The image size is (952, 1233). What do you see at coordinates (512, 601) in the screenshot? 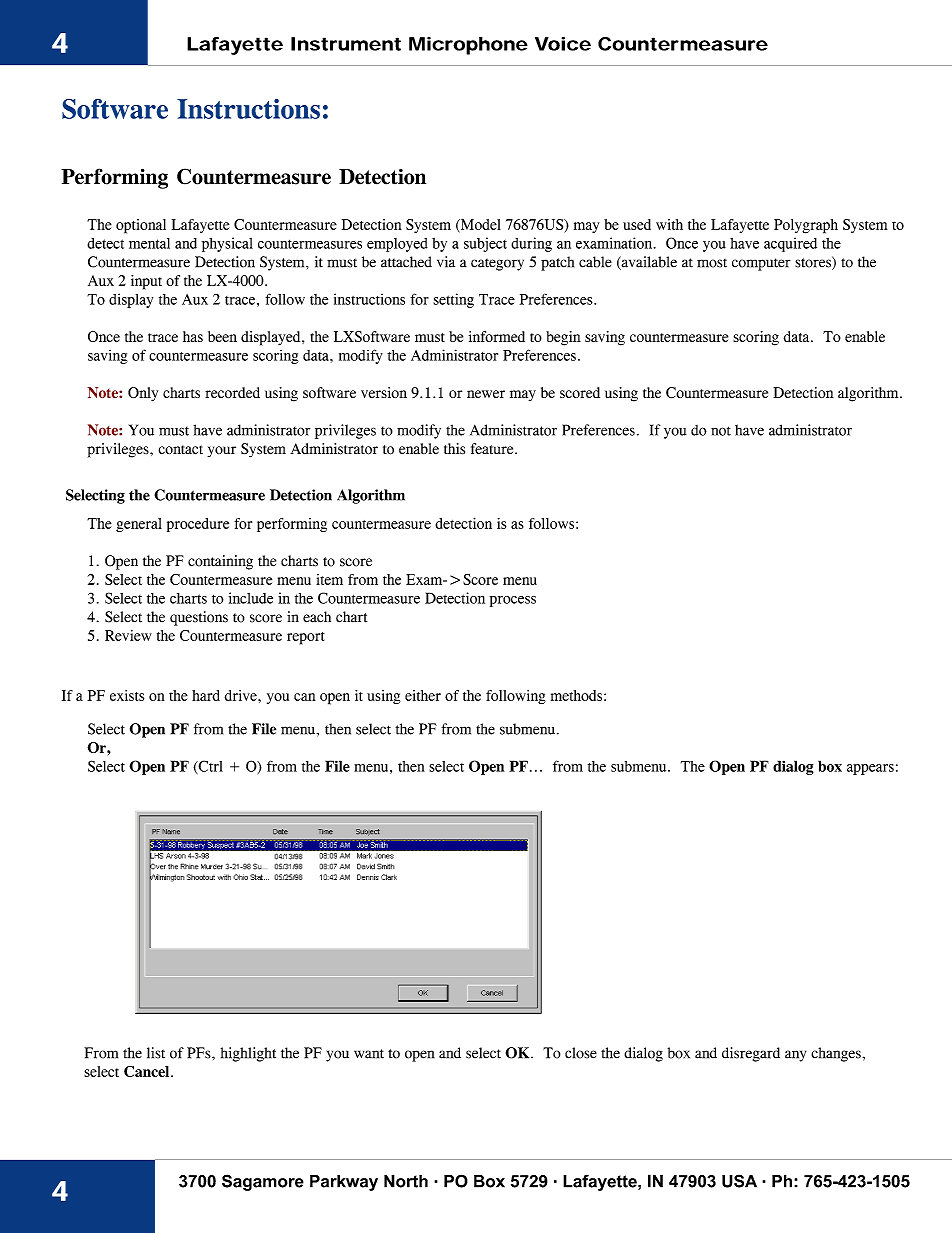
I see `process` at bounding box center [512, 601].
